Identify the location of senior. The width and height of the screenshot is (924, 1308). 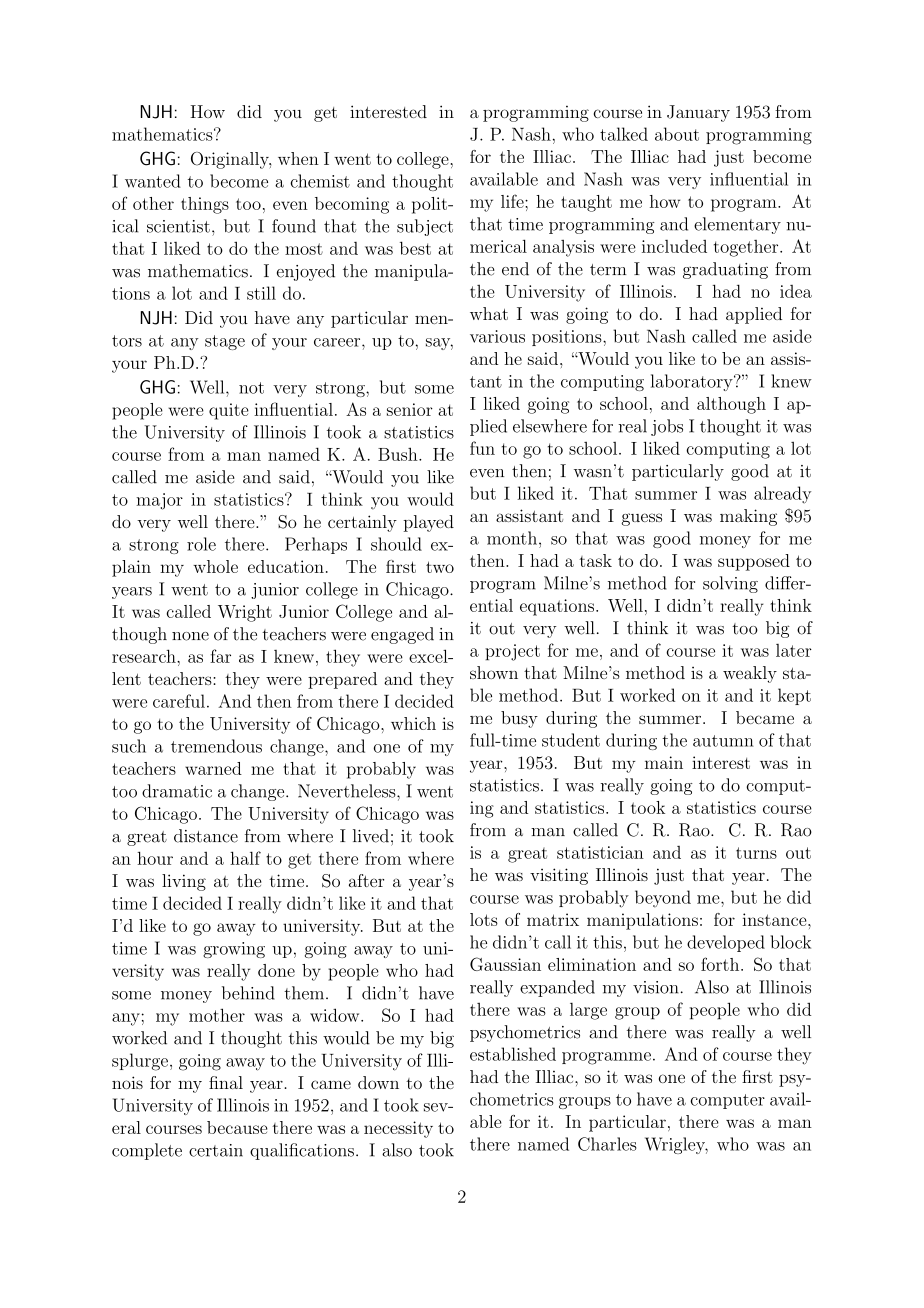
(410, 409).
